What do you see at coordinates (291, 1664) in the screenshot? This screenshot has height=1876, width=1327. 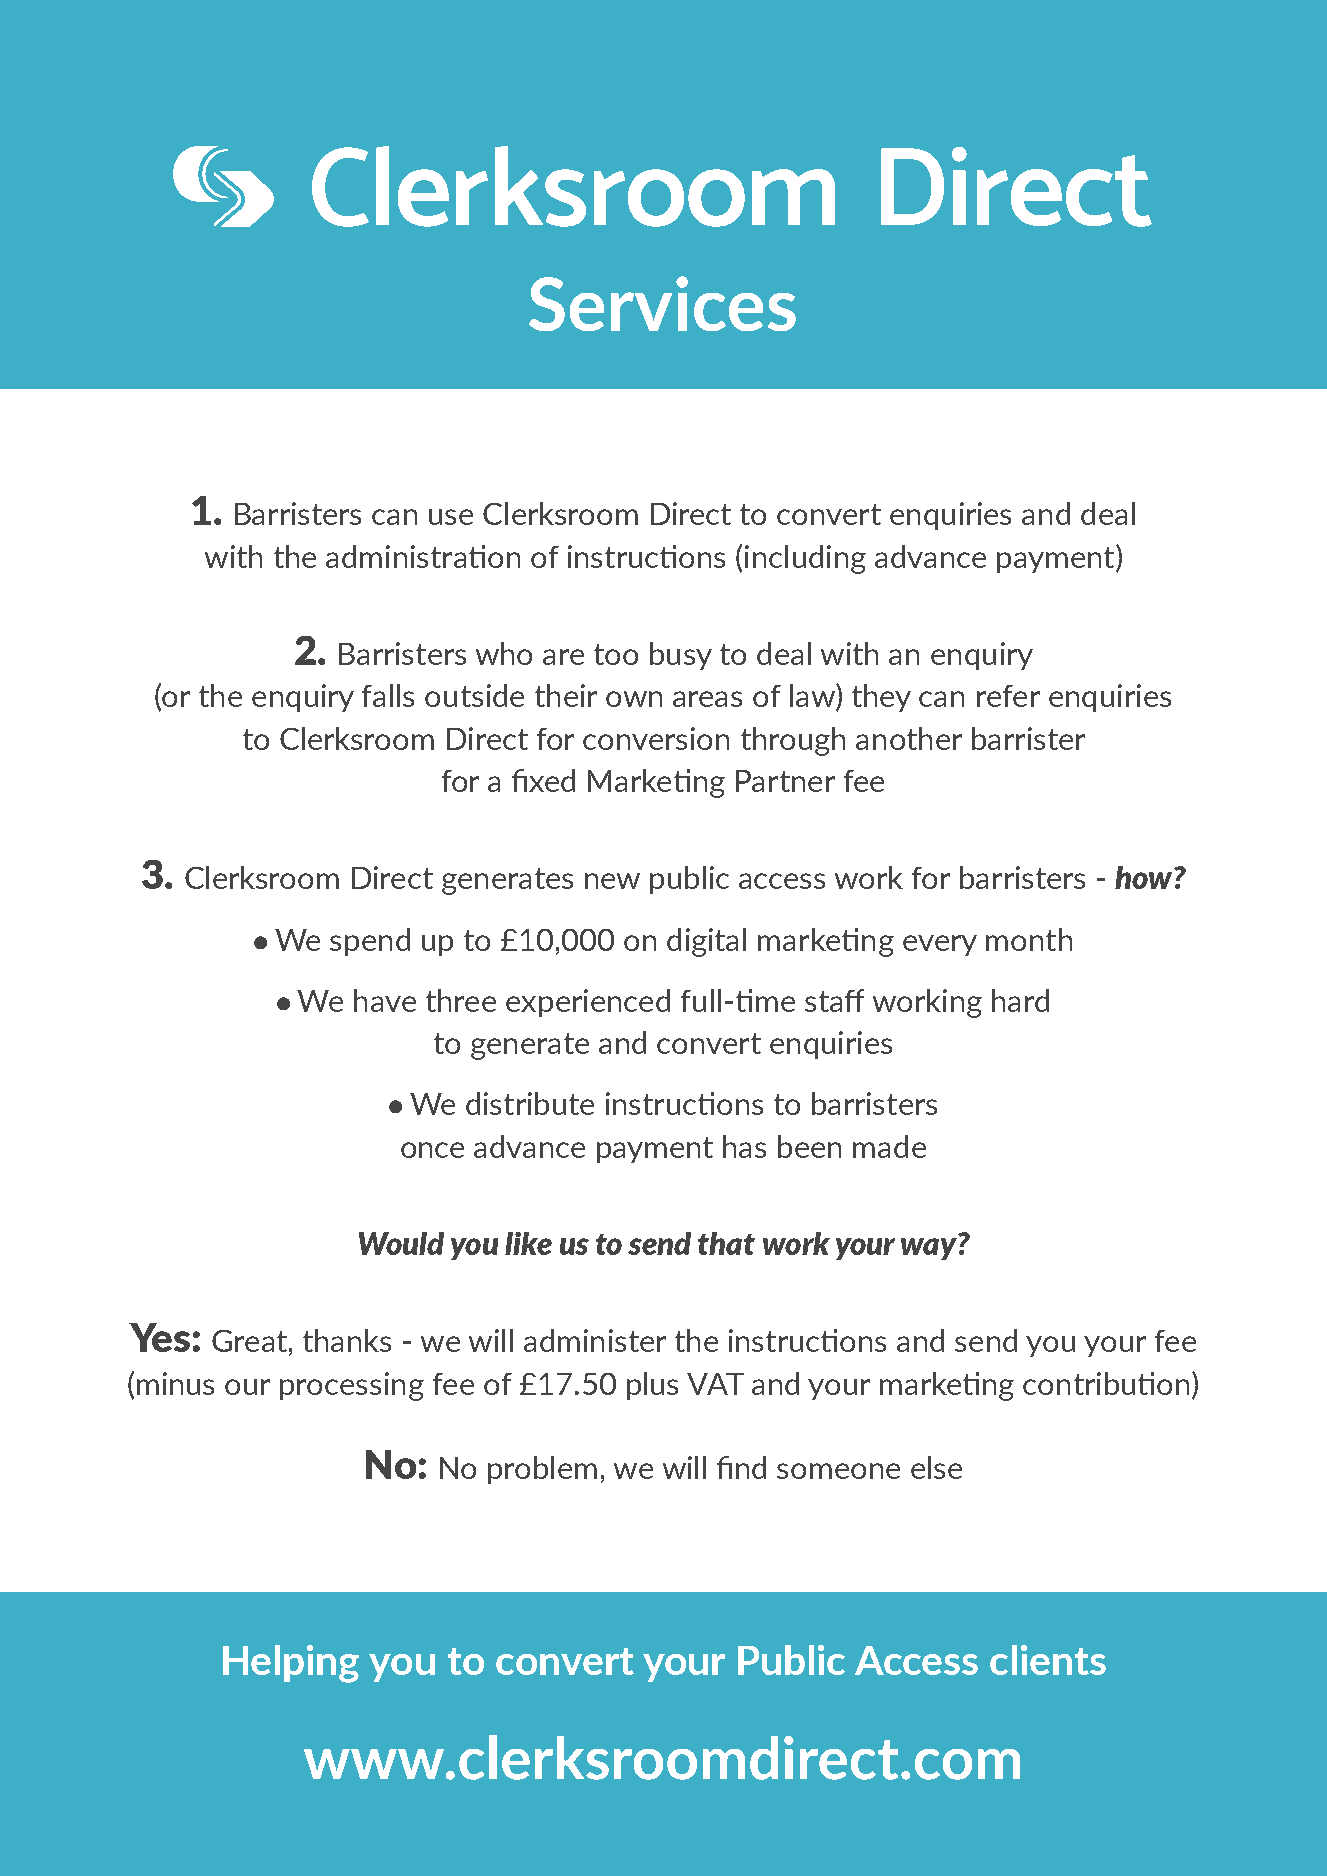 I see `Helping` at bounding box center [291, 1664].
